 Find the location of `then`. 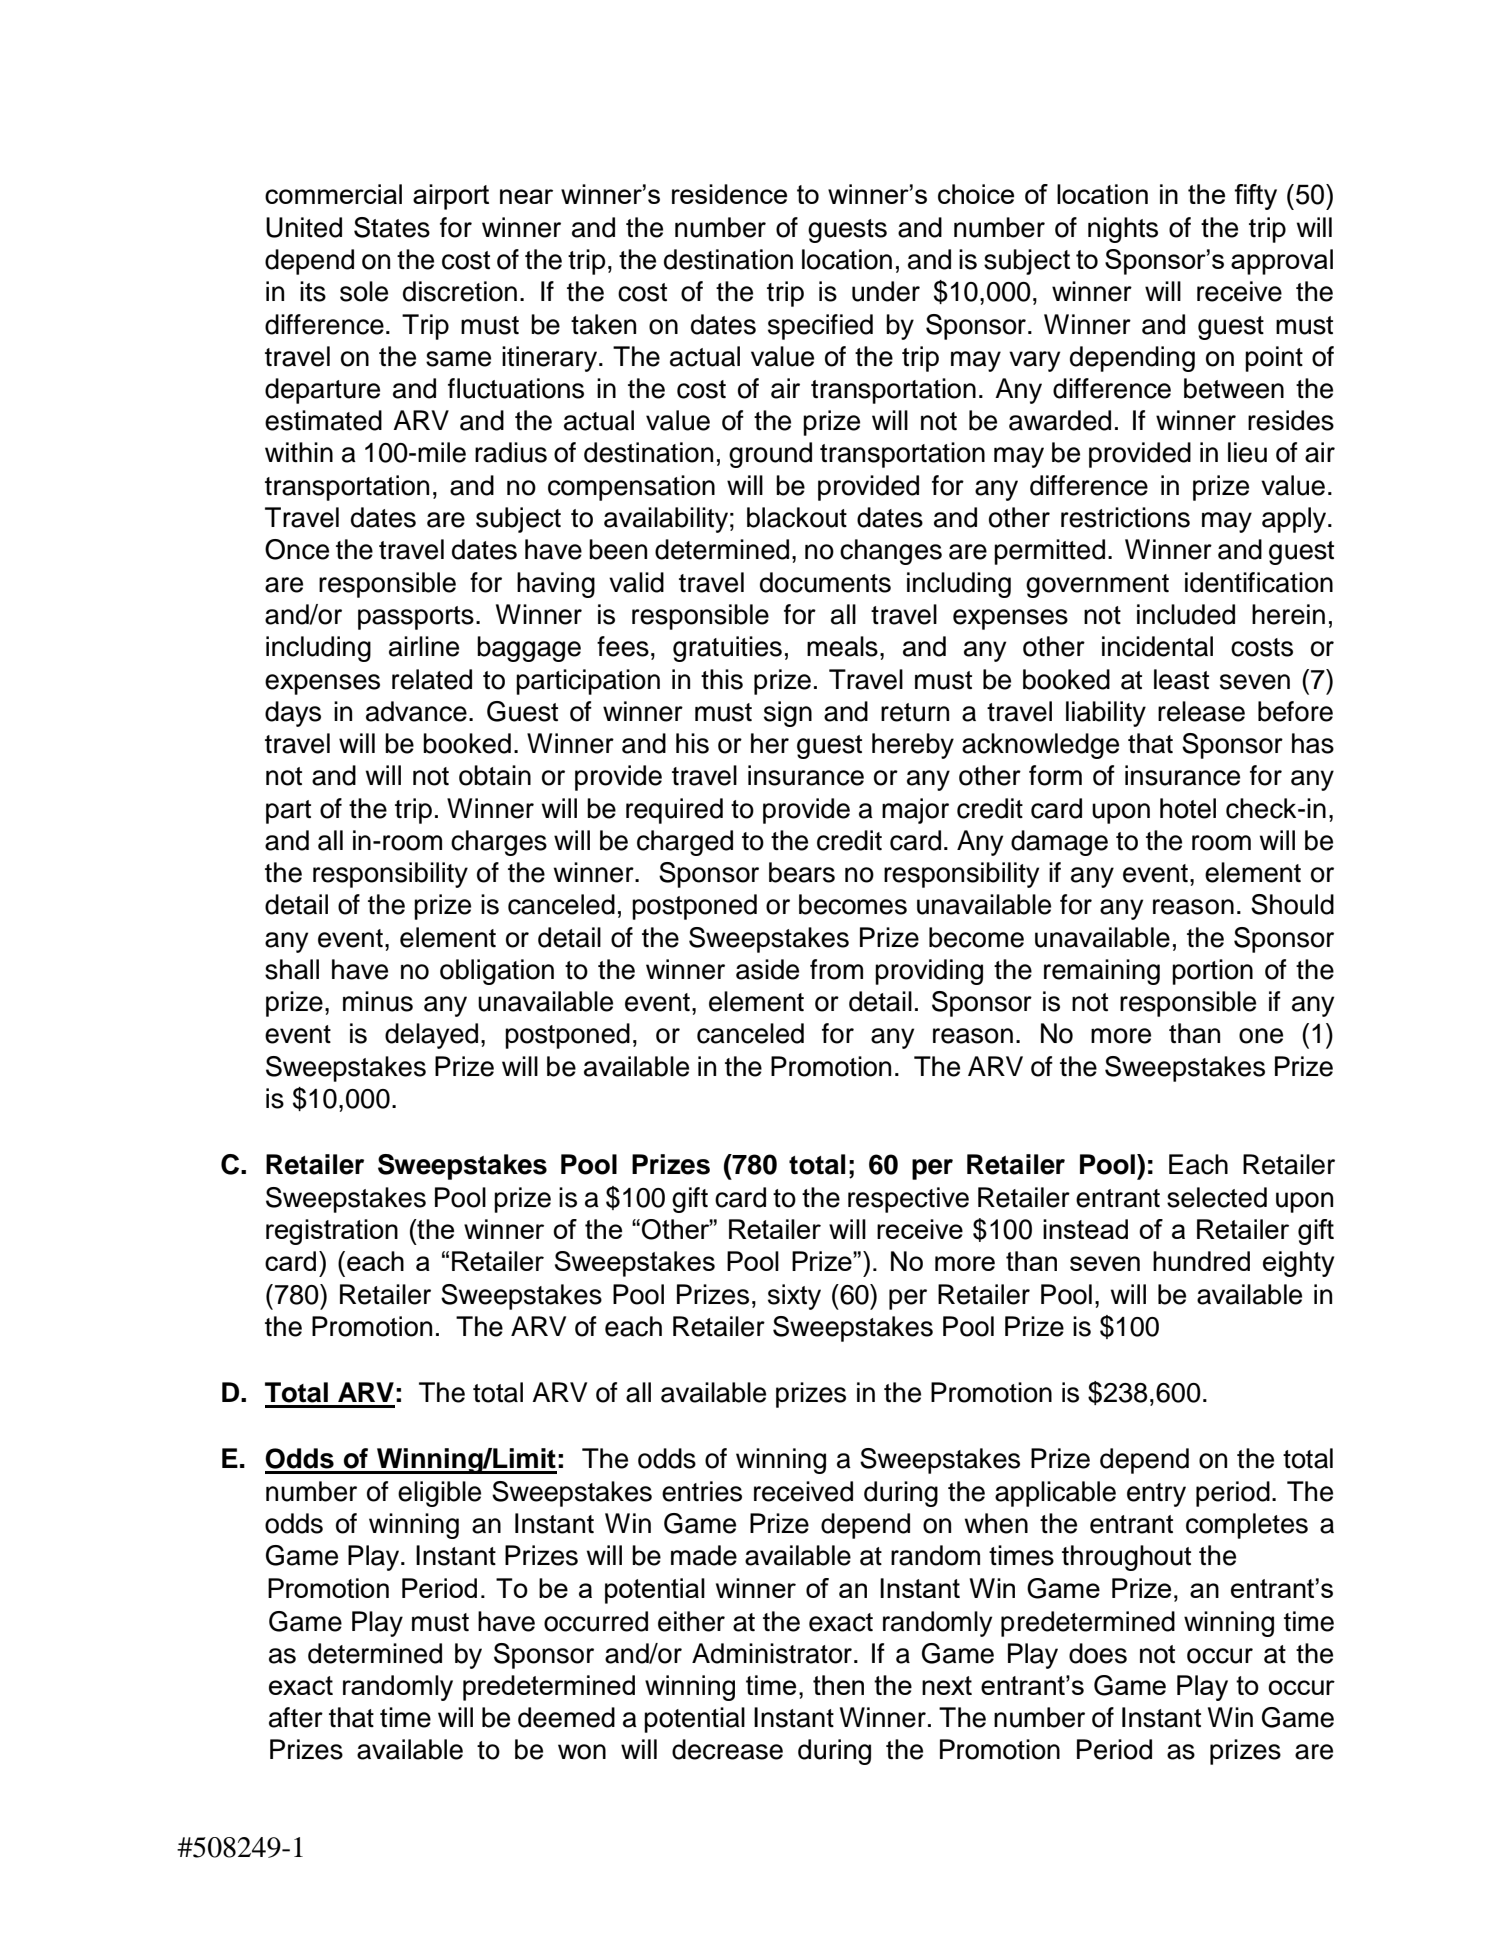

then is located at coordinates (838, 1685).
